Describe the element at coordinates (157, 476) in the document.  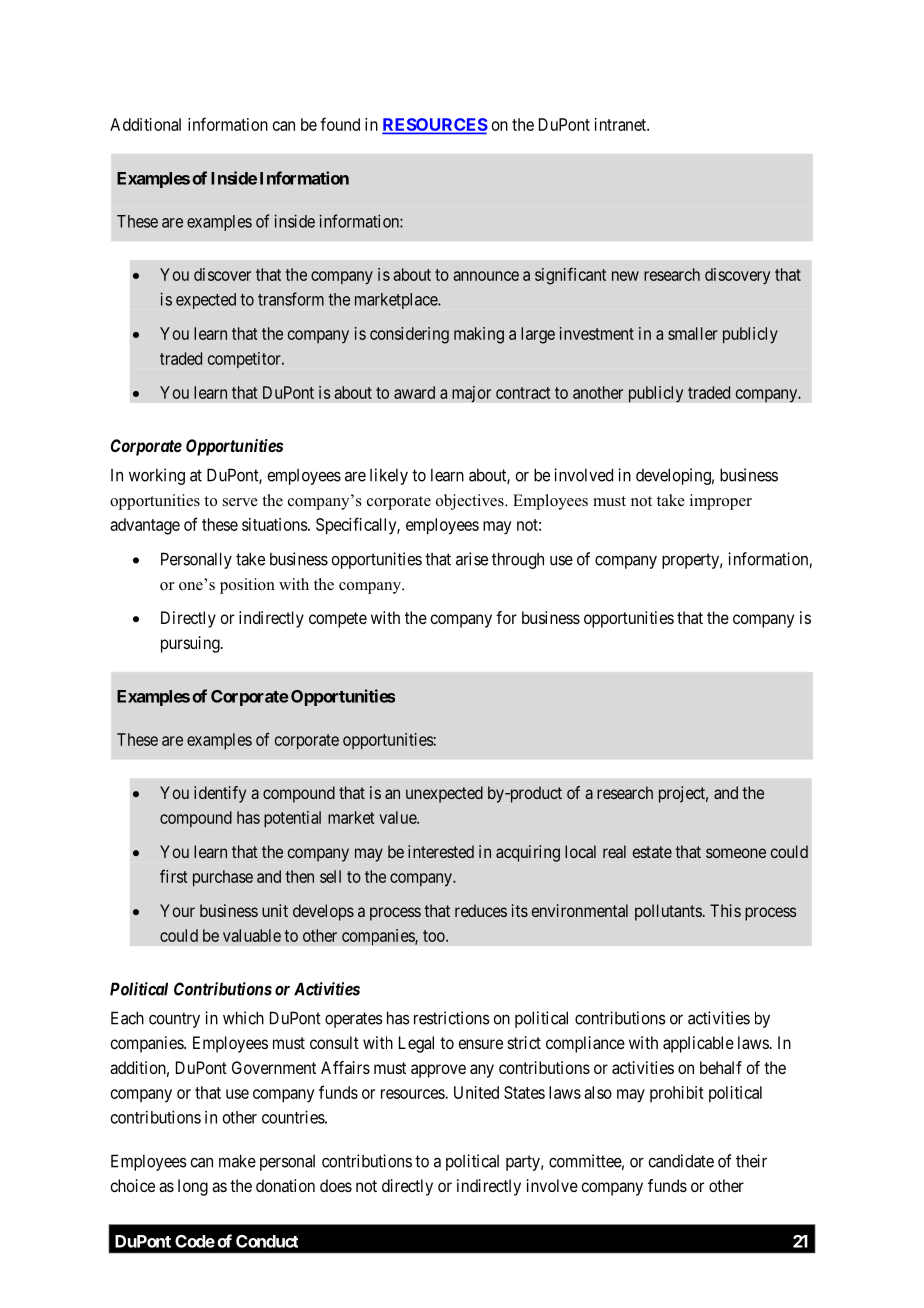
I see `working` at that location.
